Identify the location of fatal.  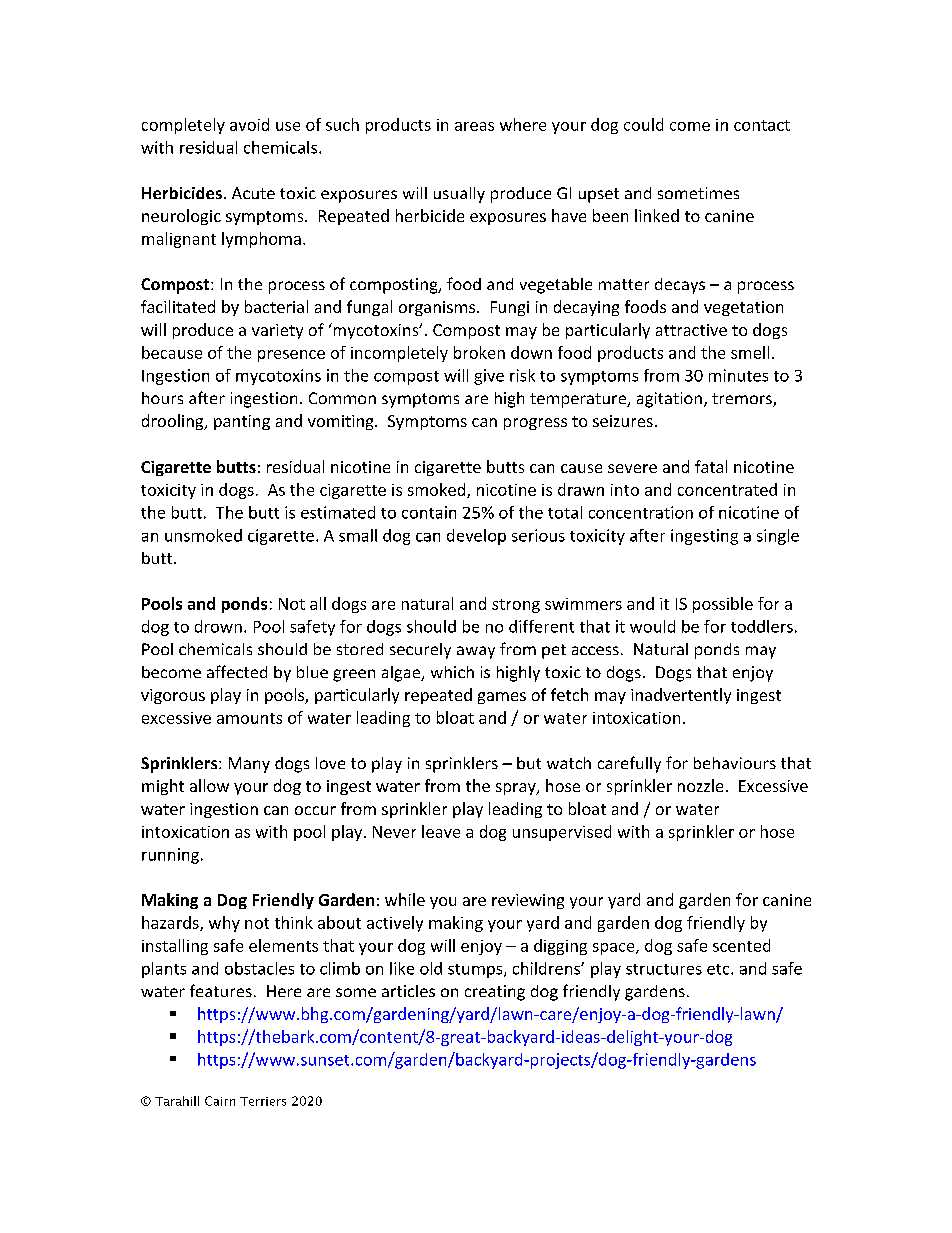
(711, 466).
